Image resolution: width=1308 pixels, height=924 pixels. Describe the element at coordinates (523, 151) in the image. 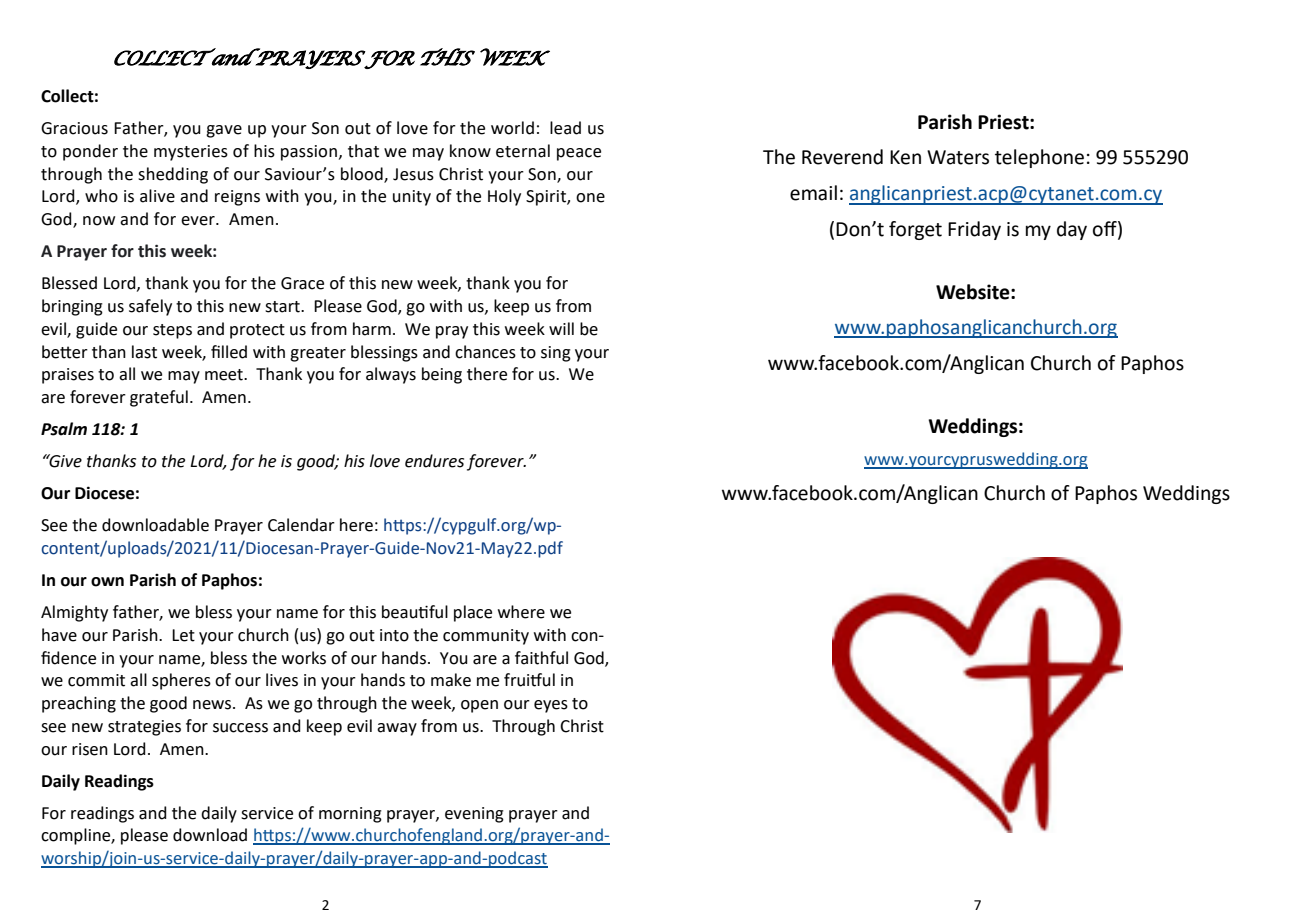

I see `eternal` at that location.
